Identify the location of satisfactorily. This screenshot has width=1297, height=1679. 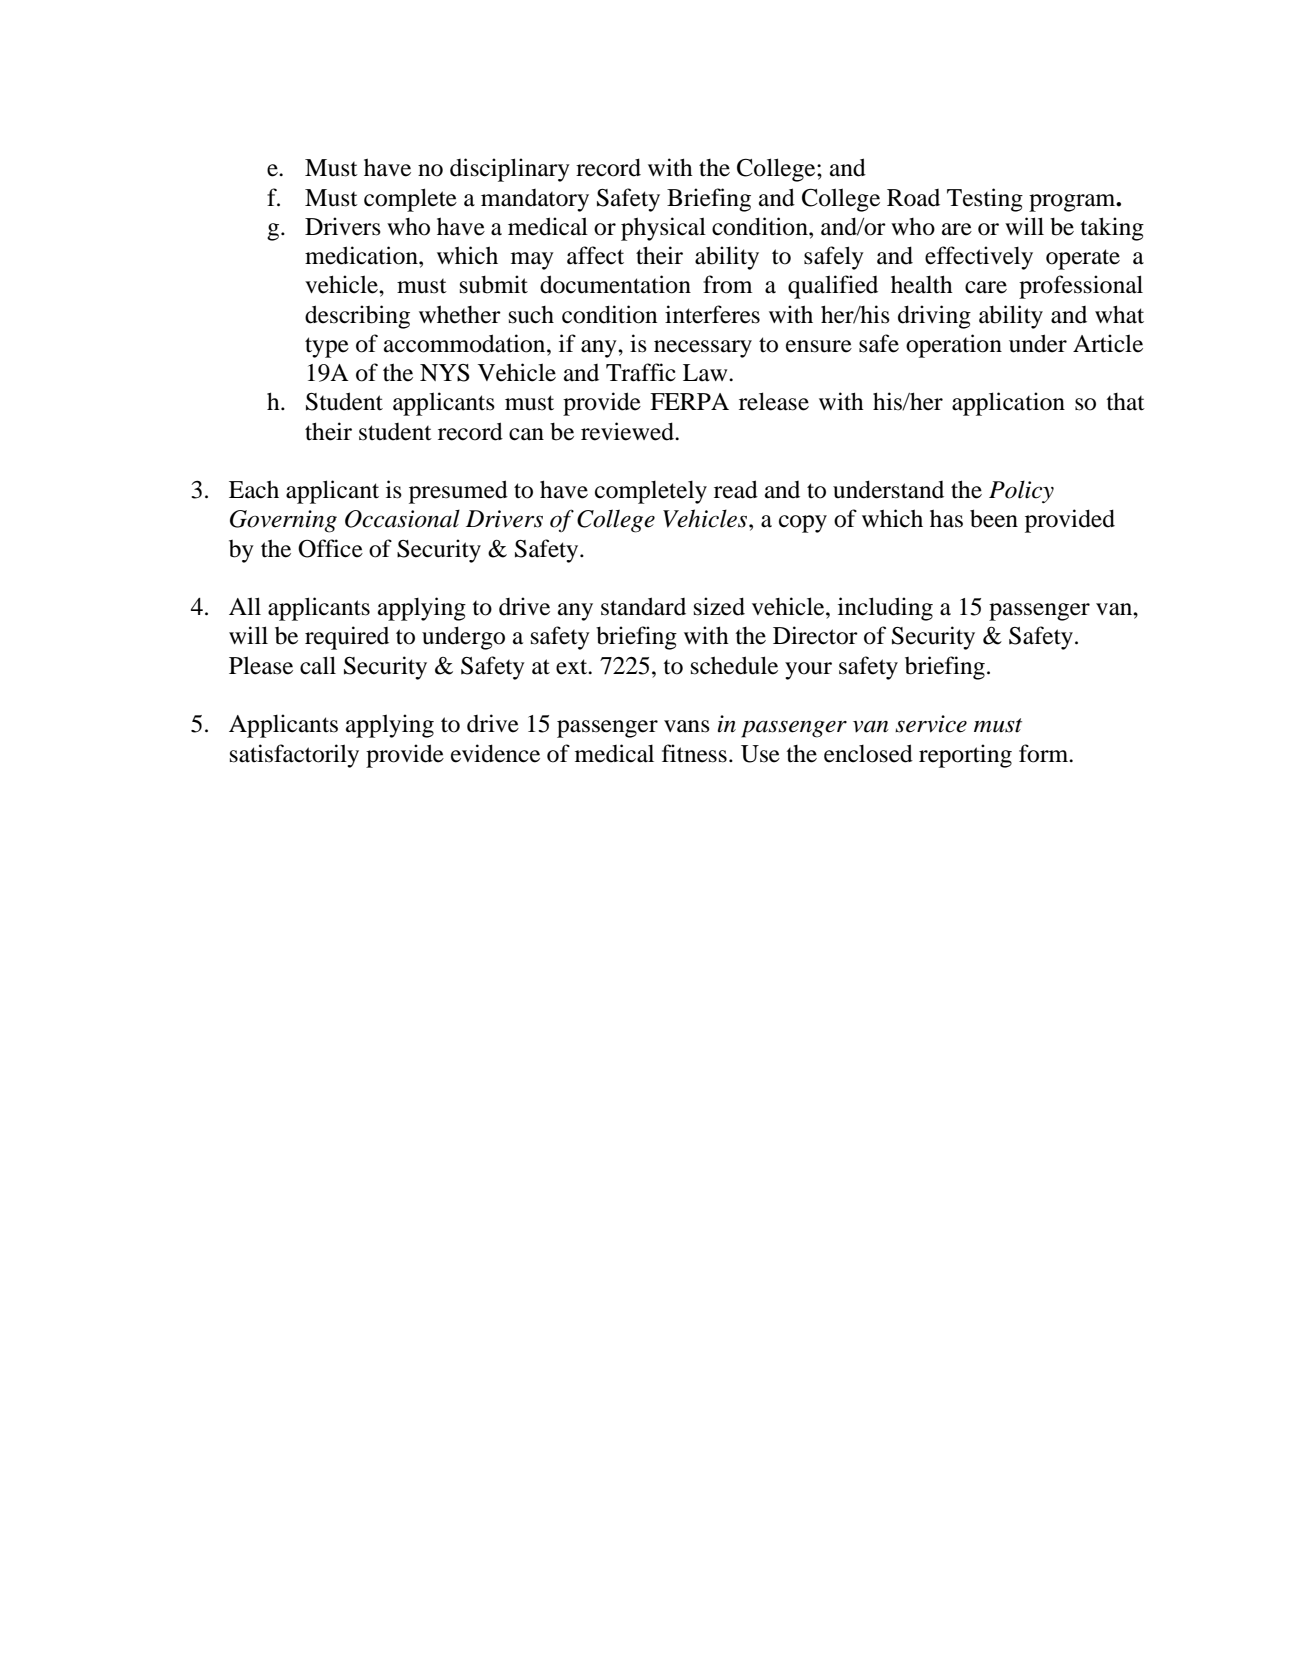
(294, 756).
